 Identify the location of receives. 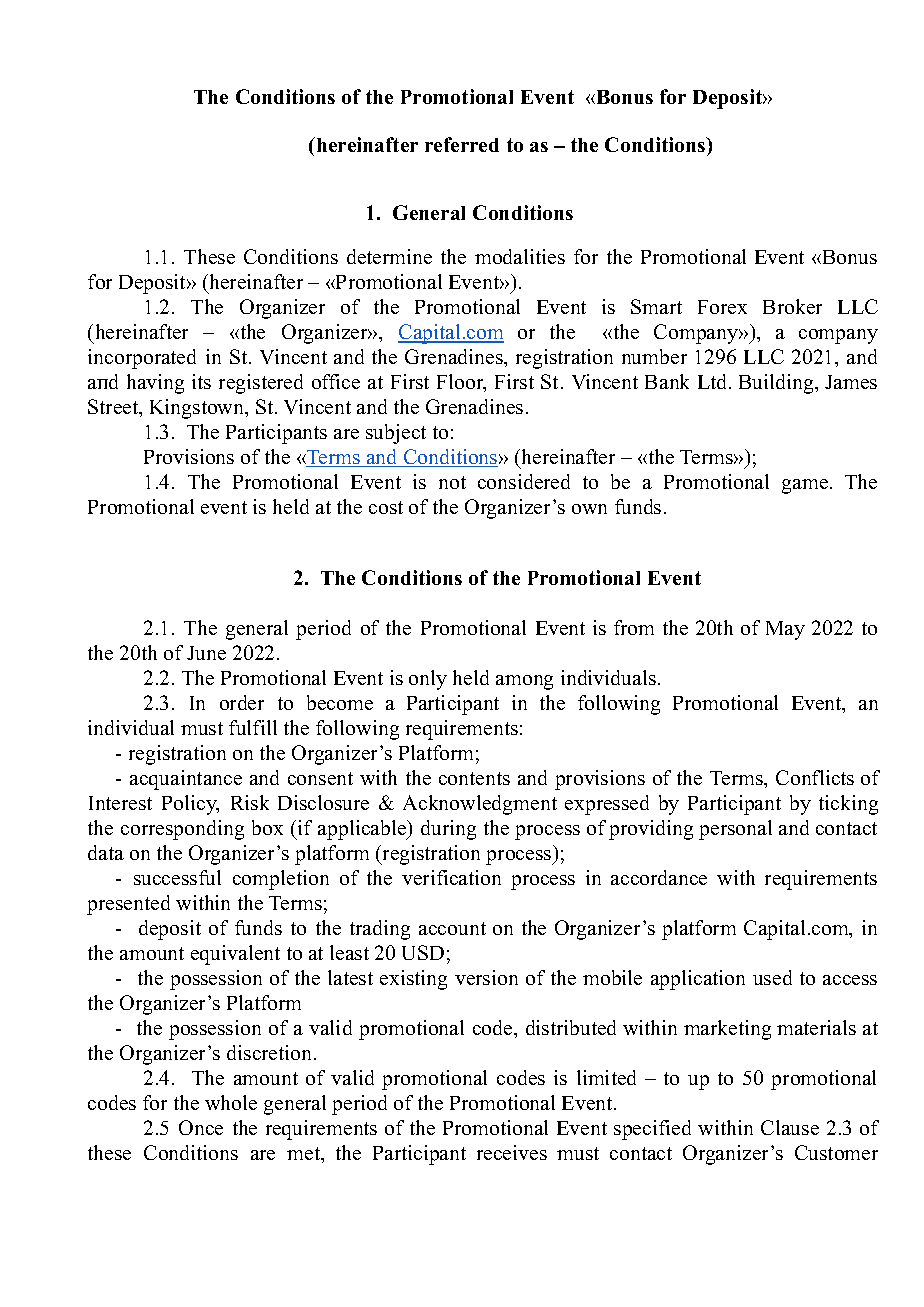
(512, 1152).
